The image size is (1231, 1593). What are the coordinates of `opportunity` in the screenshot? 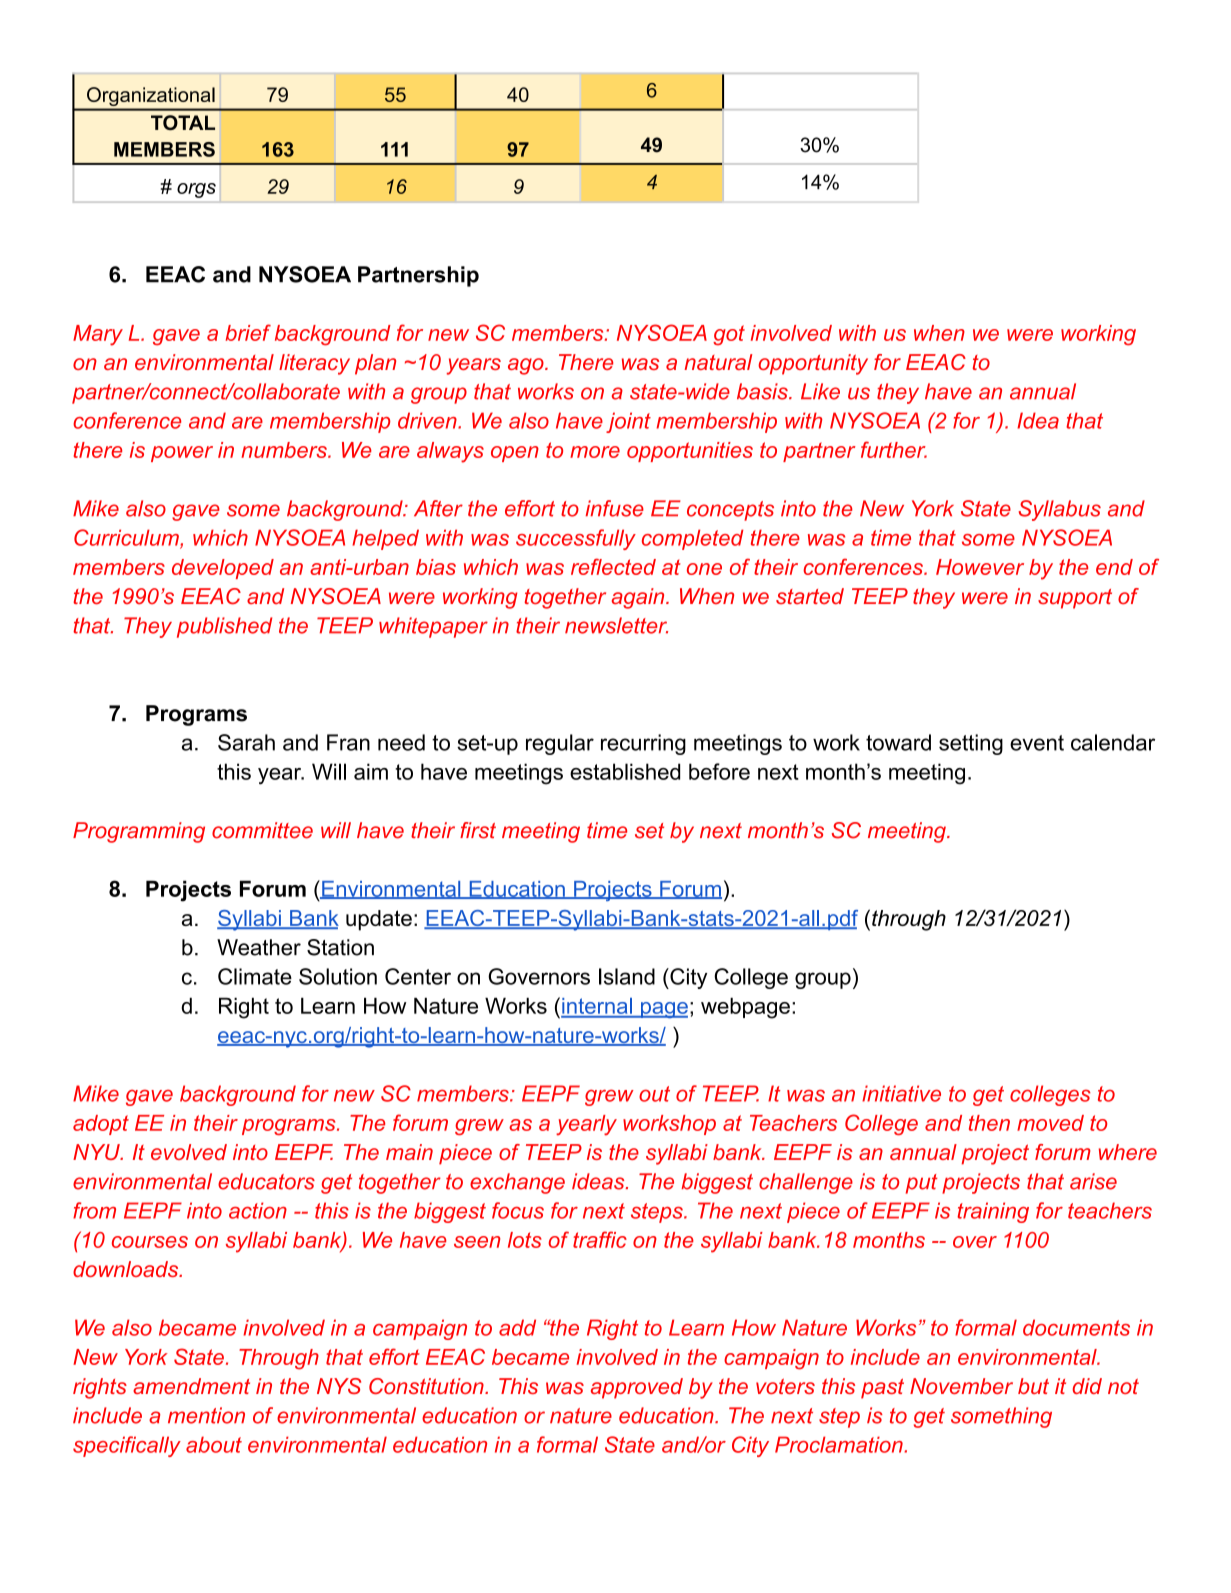 It's located at (813, 364).
